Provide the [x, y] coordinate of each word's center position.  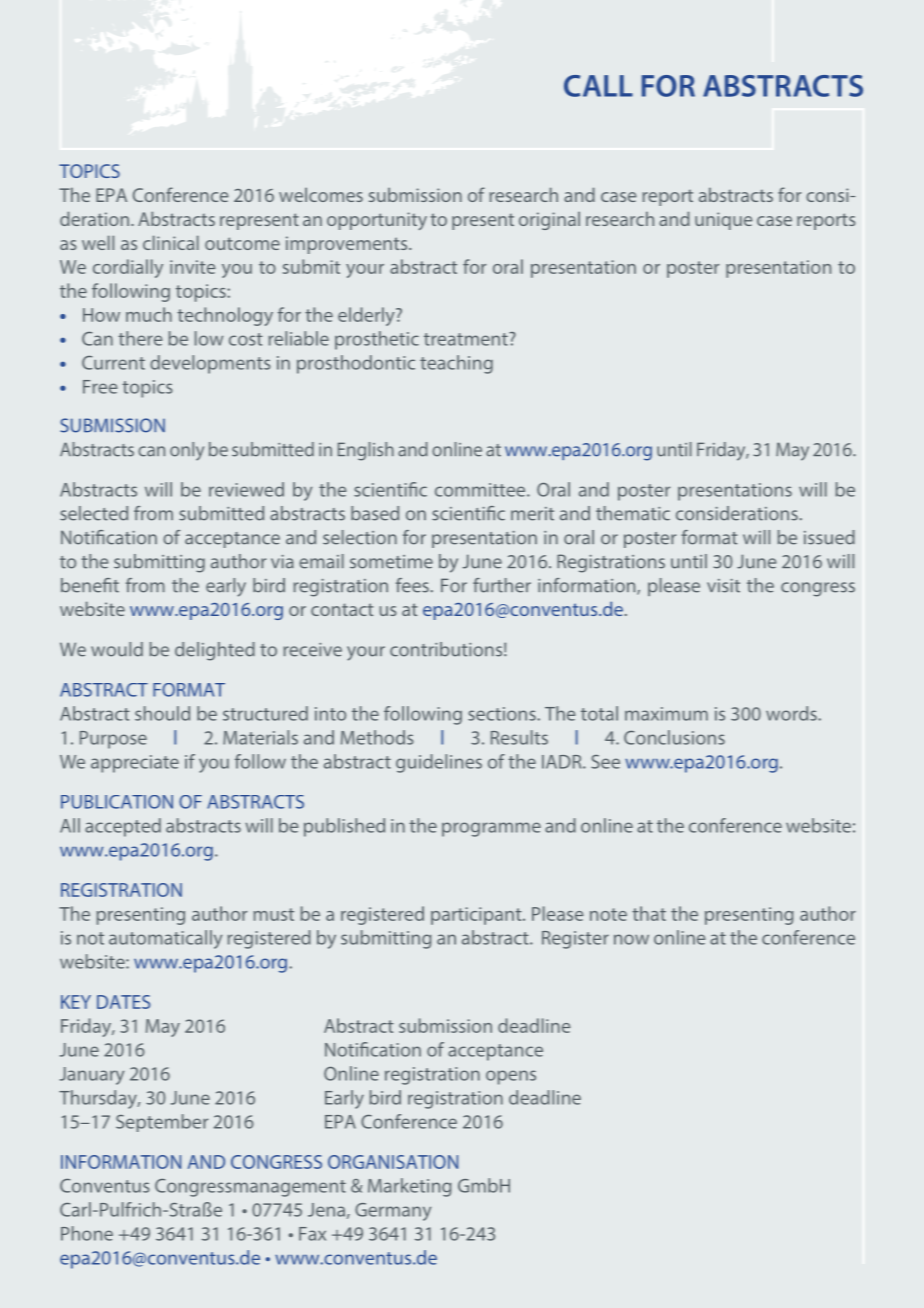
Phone [87, 1233]
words [792, 713]
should [162, 713]
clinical [171, 242]
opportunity [377, 221]
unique [723, 221]
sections [503, 714]
